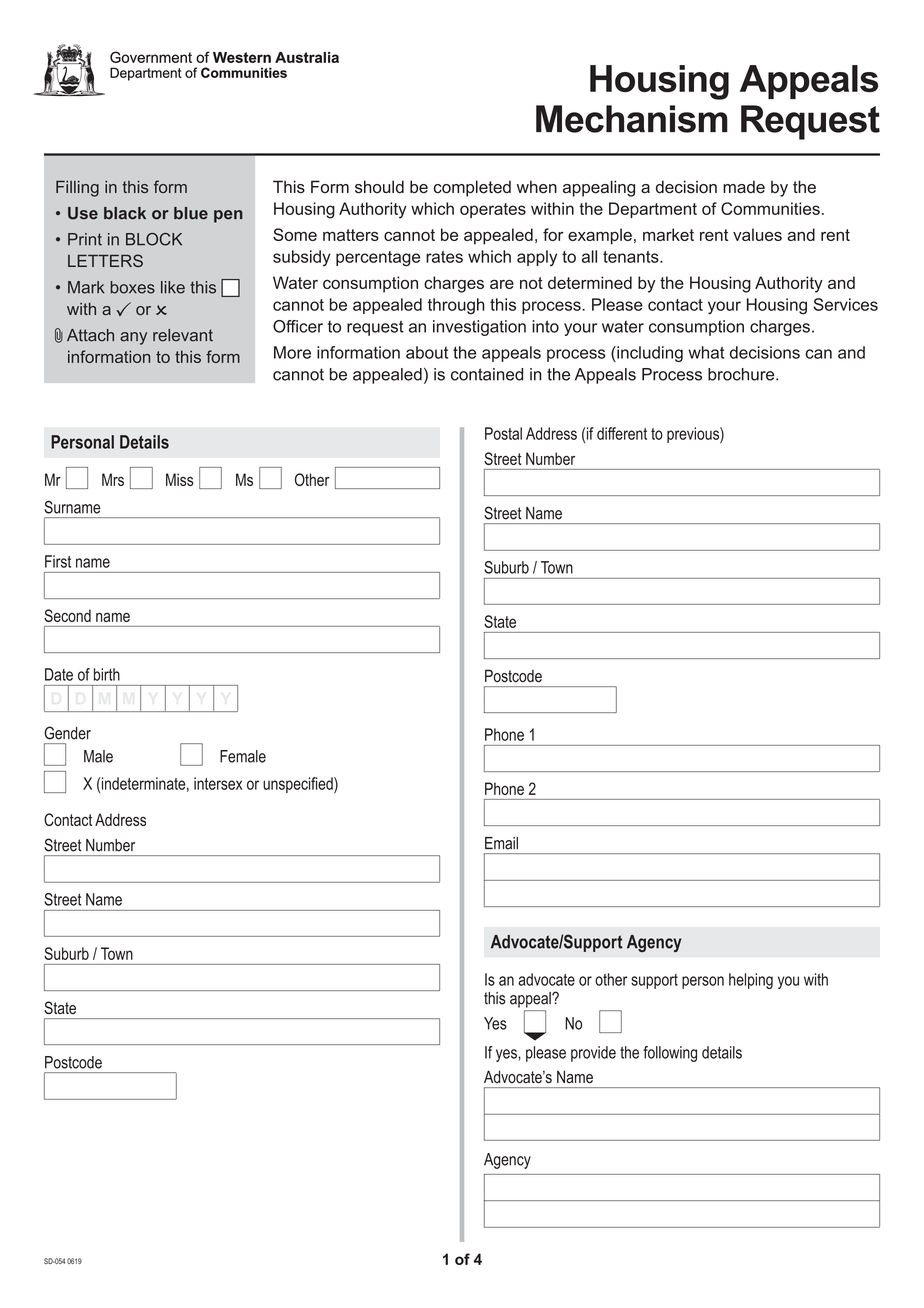 This screenshot has height=1308, width=924. Describe the element at coordinates (501, 843) in the screenshot. I see `Email` at that location.
